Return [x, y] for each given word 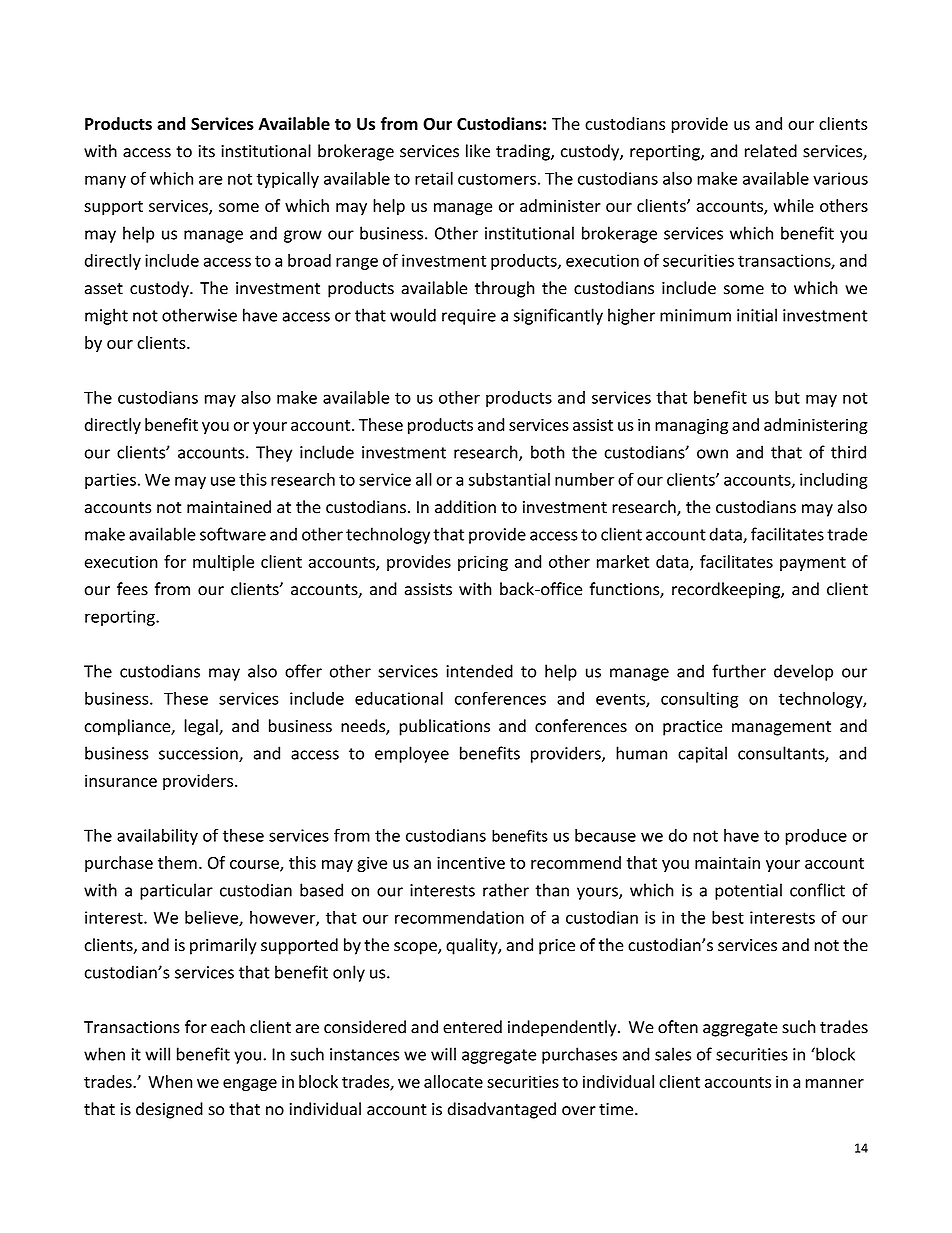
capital [702, 754]
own [712, 454]
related [771, 151]
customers [497, 179]
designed [169, 1110]
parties [110, 481]
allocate [453, 1081]
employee [412, 754]
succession [199, 754]
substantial [509, 479]
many [105, 181]
